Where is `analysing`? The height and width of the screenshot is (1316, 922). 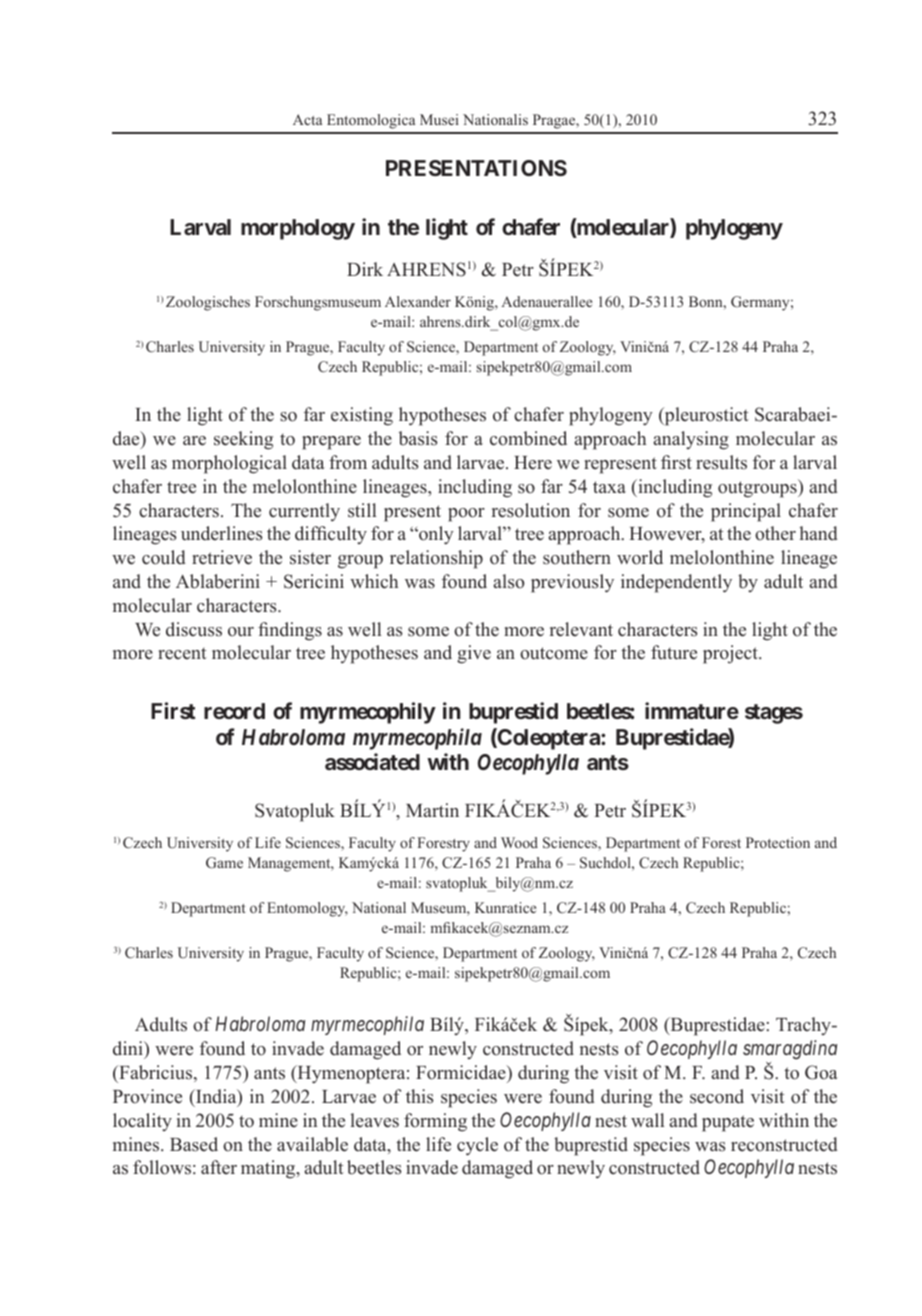 analysing is located at coordinates (691, 440).
